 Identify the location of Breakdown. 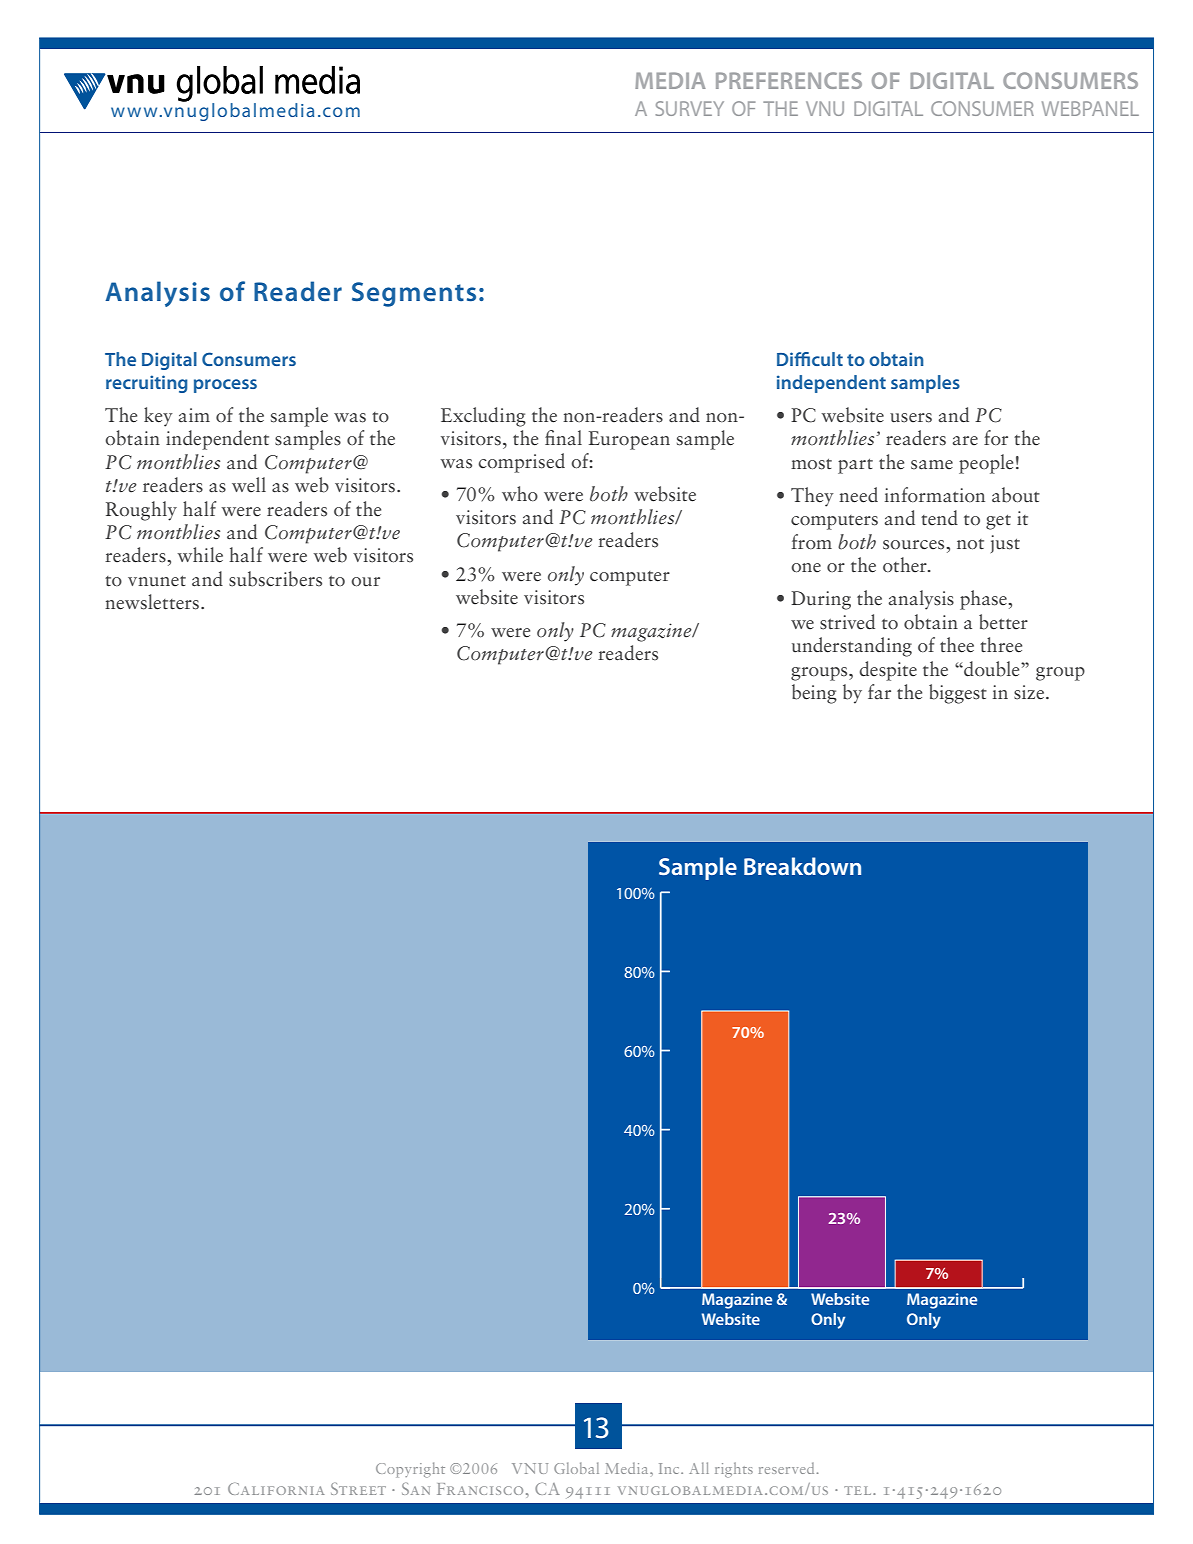
(802, 866).
